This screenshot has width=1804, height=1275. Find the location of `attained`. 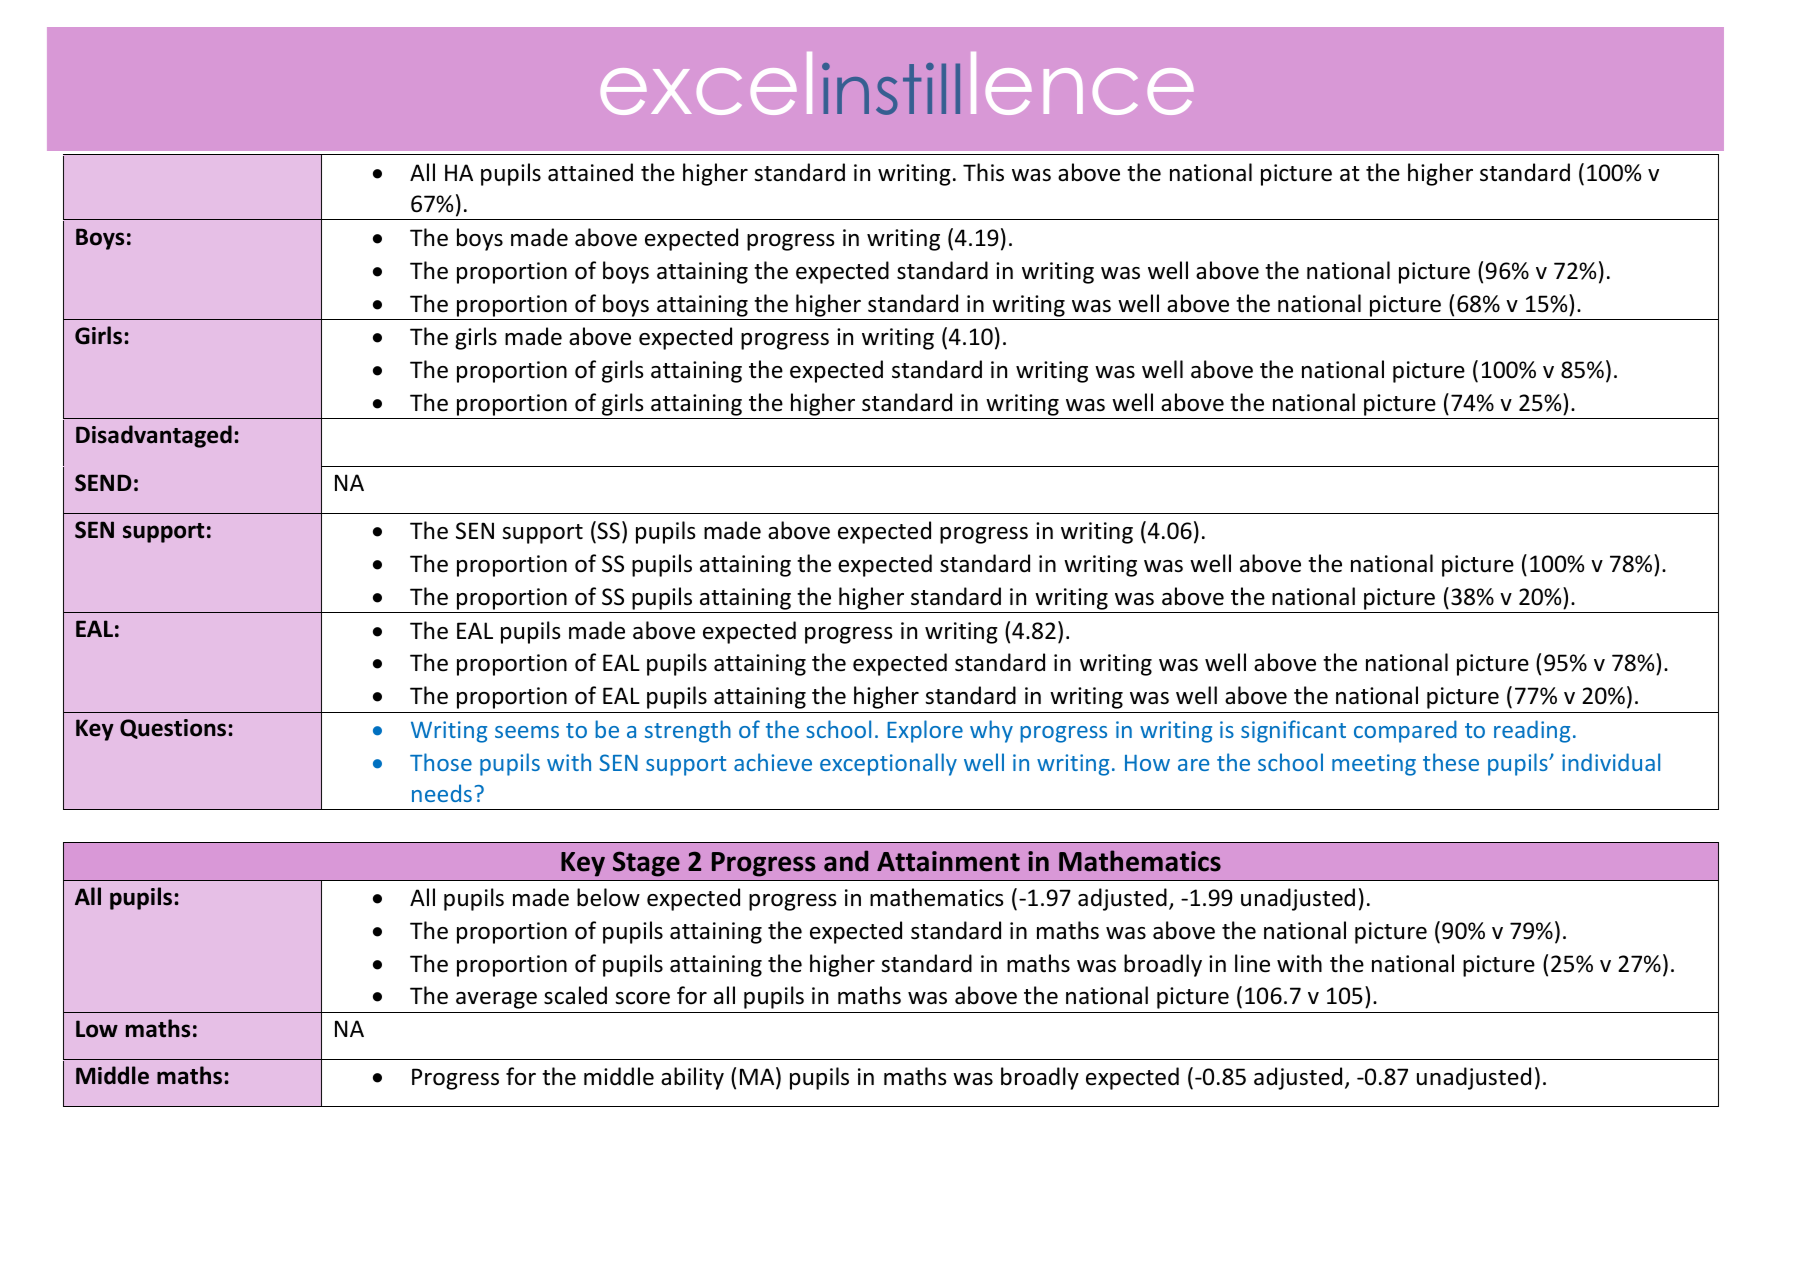

attained is located at coordinates (590, 172).
